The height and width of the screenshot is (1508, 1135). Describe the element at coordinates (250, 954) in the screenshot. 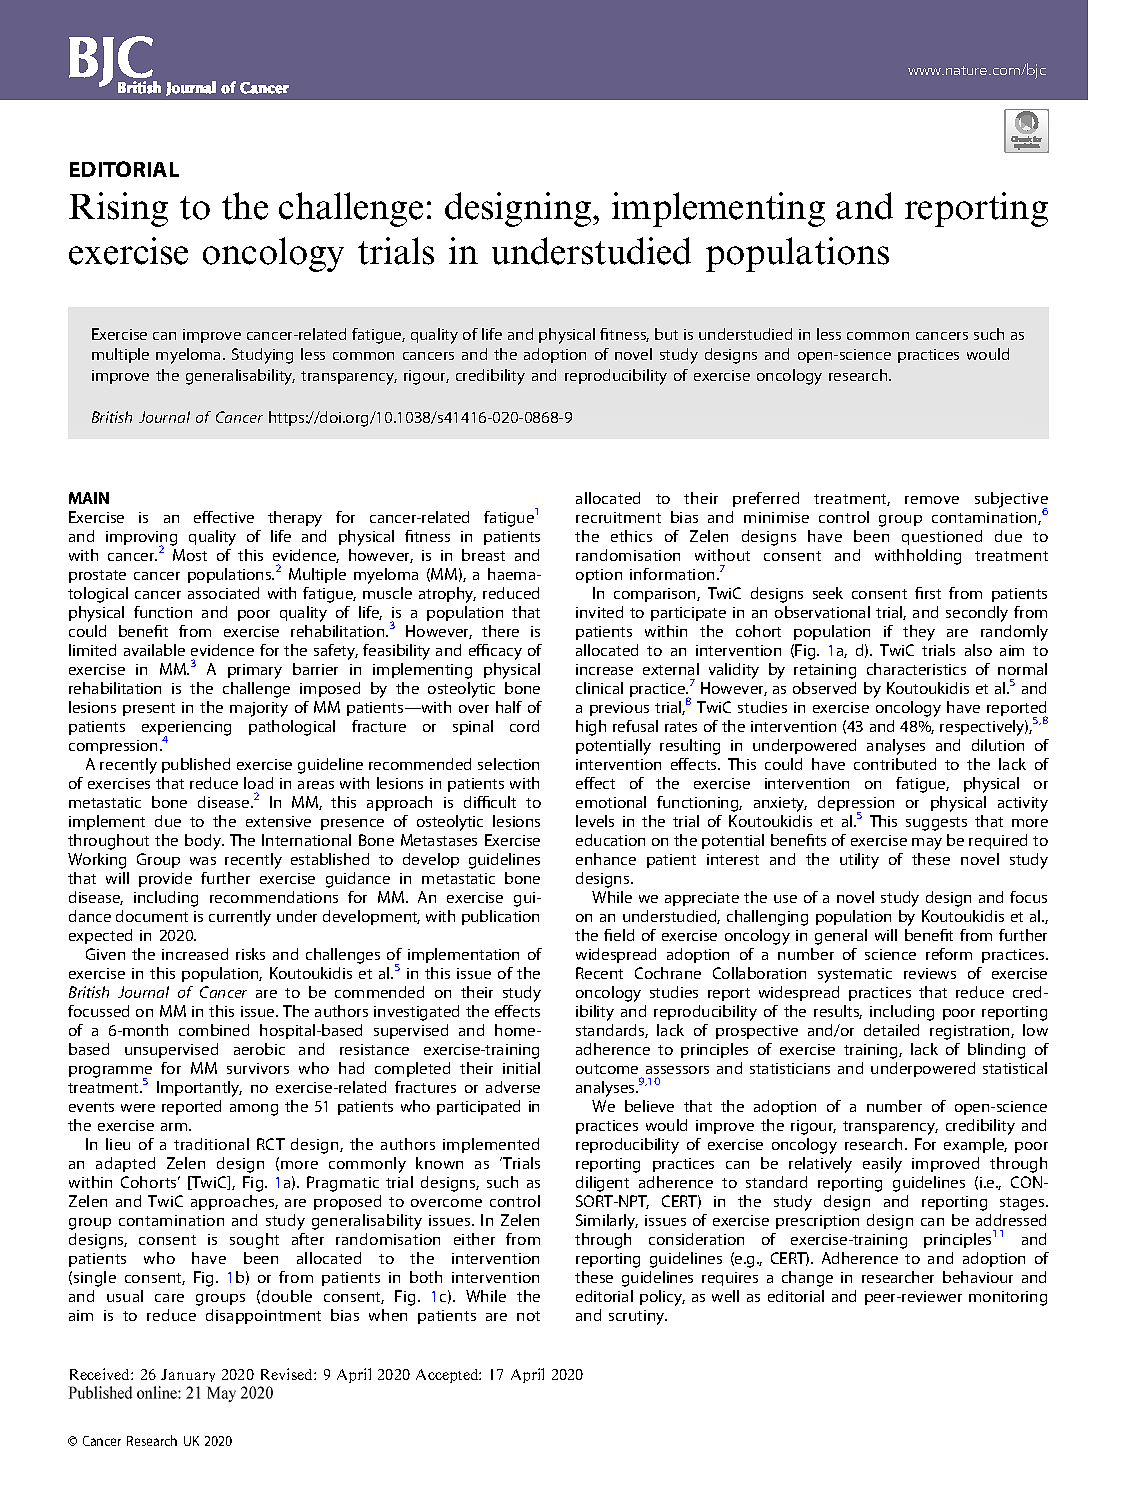

I see `risks` at that location.
